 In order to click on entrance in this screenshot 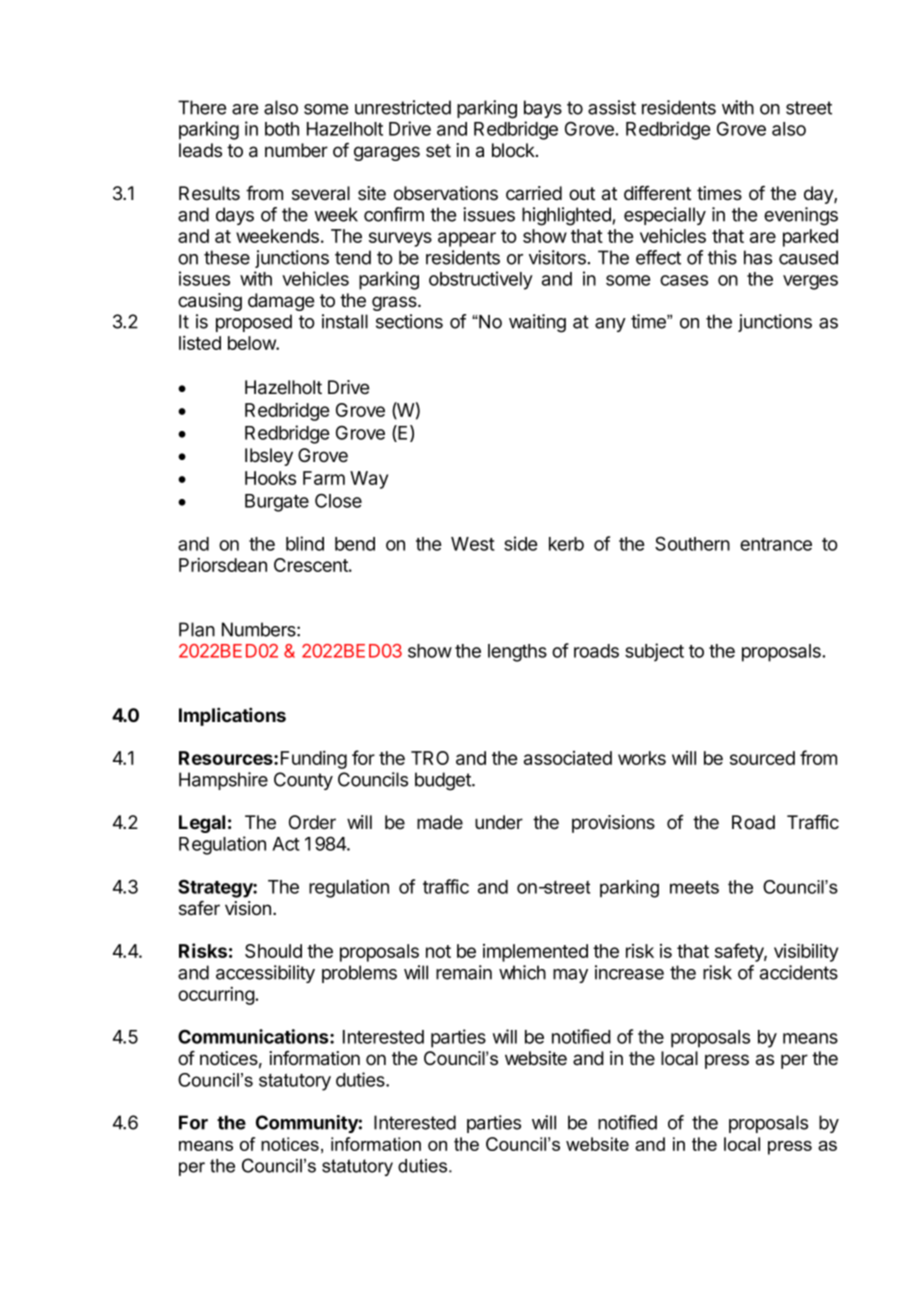, I will do `click(776, 544)`.
